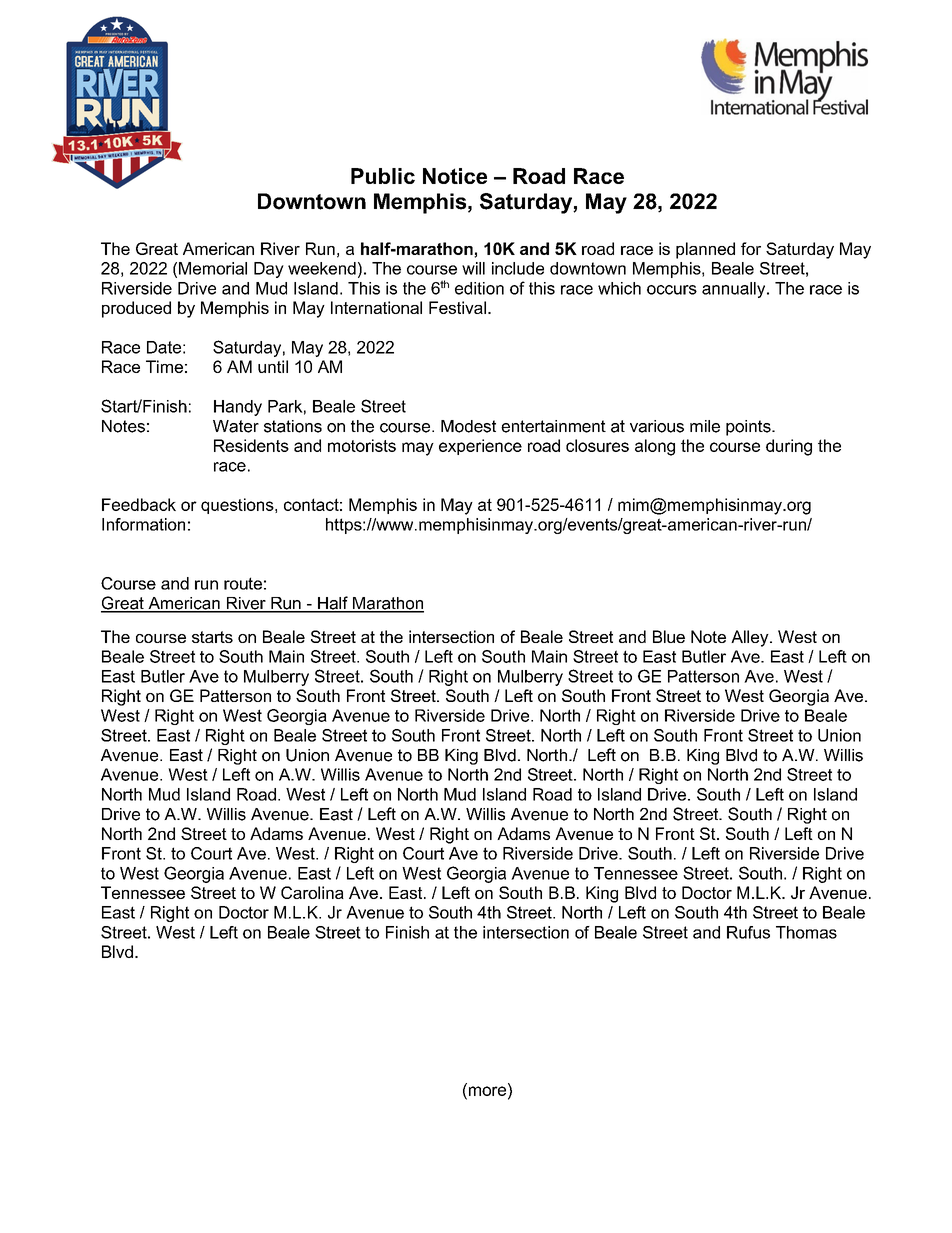 This page has height=1233, width=952. Describe the element at coordinates (751, 638) in the page. I see `Alley` at that location.
